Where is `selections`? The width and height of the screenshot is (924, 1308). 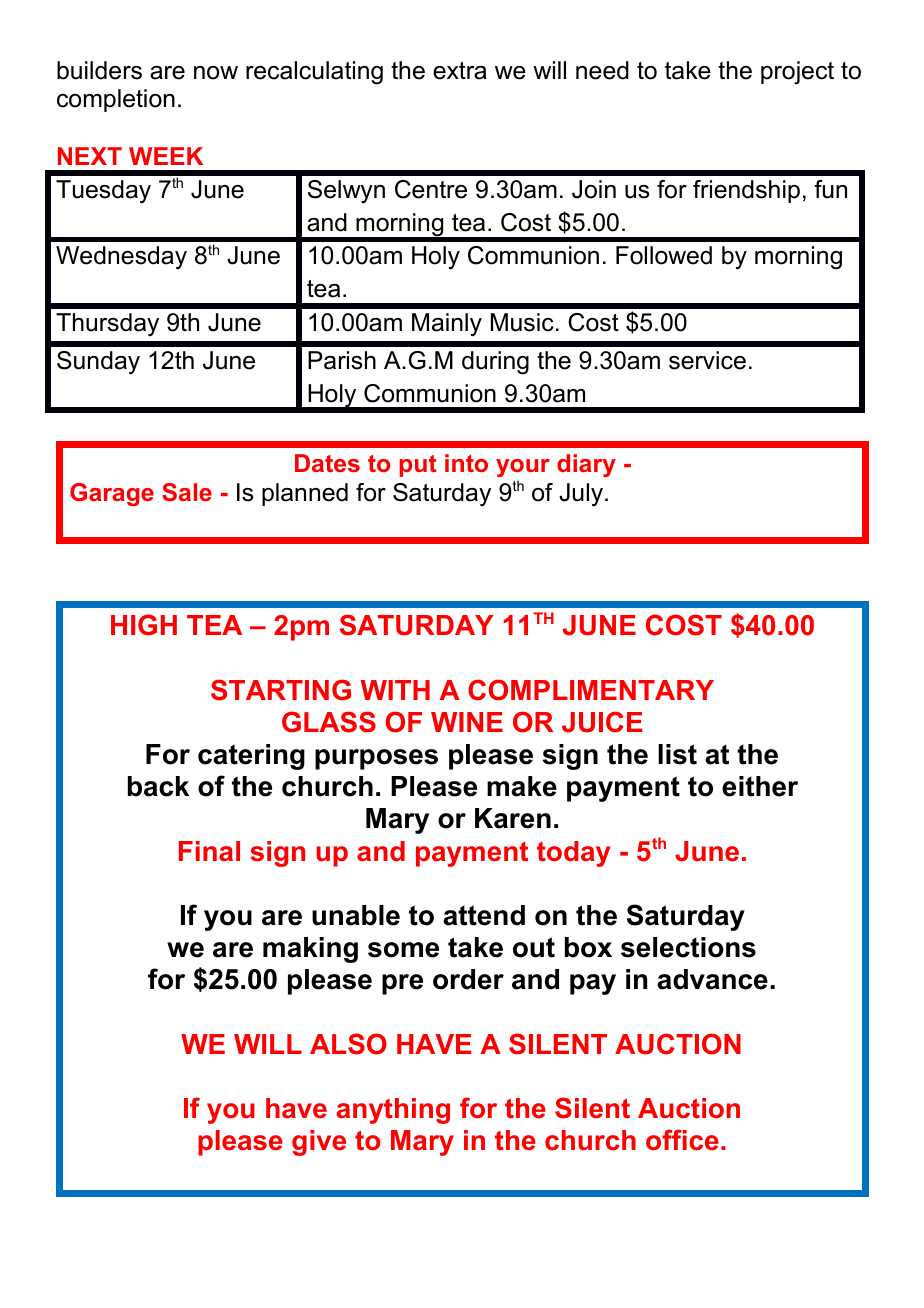
selections is located at coordinates (688, 947).
